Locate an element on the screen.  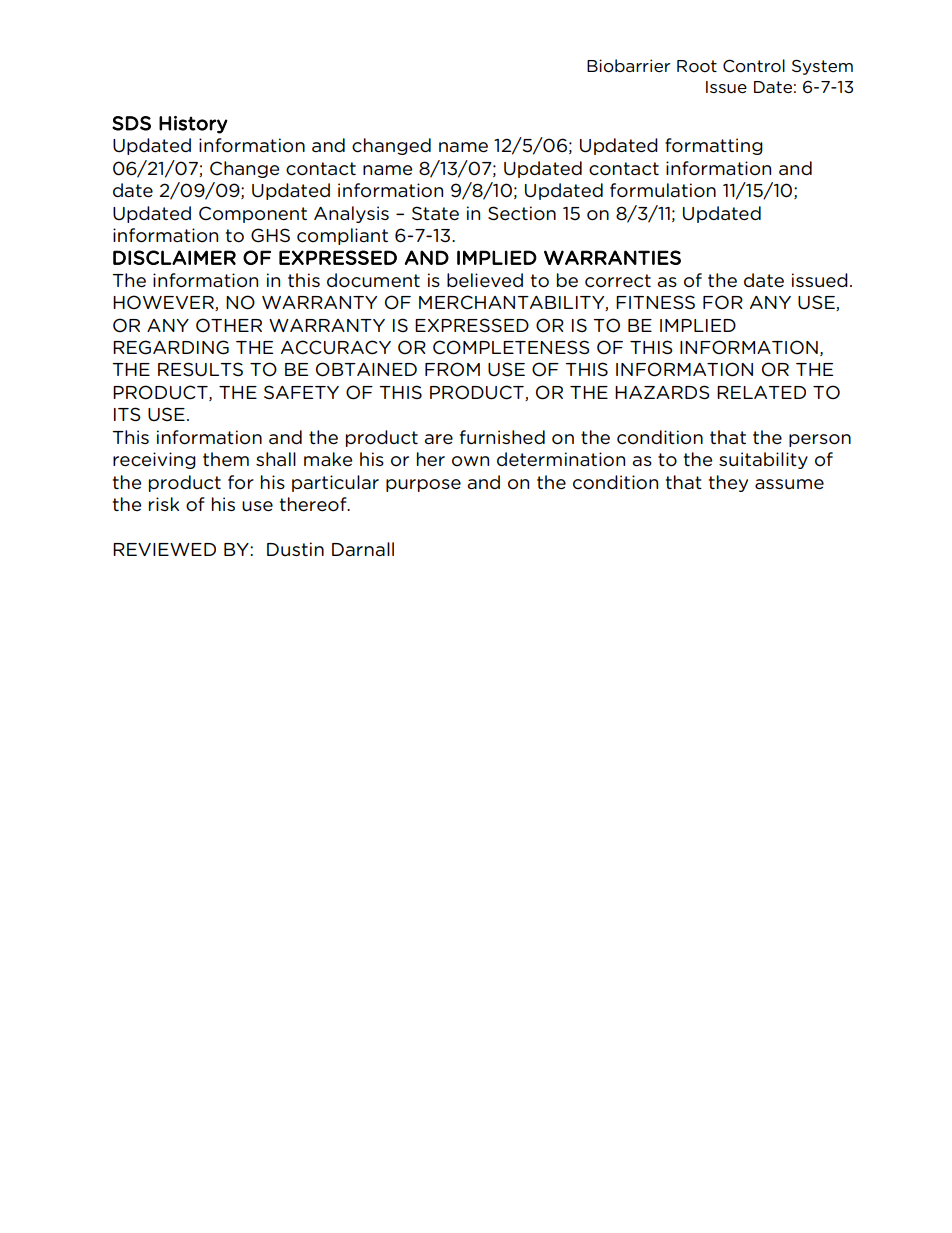
History is located at coordinates (193, 125).
